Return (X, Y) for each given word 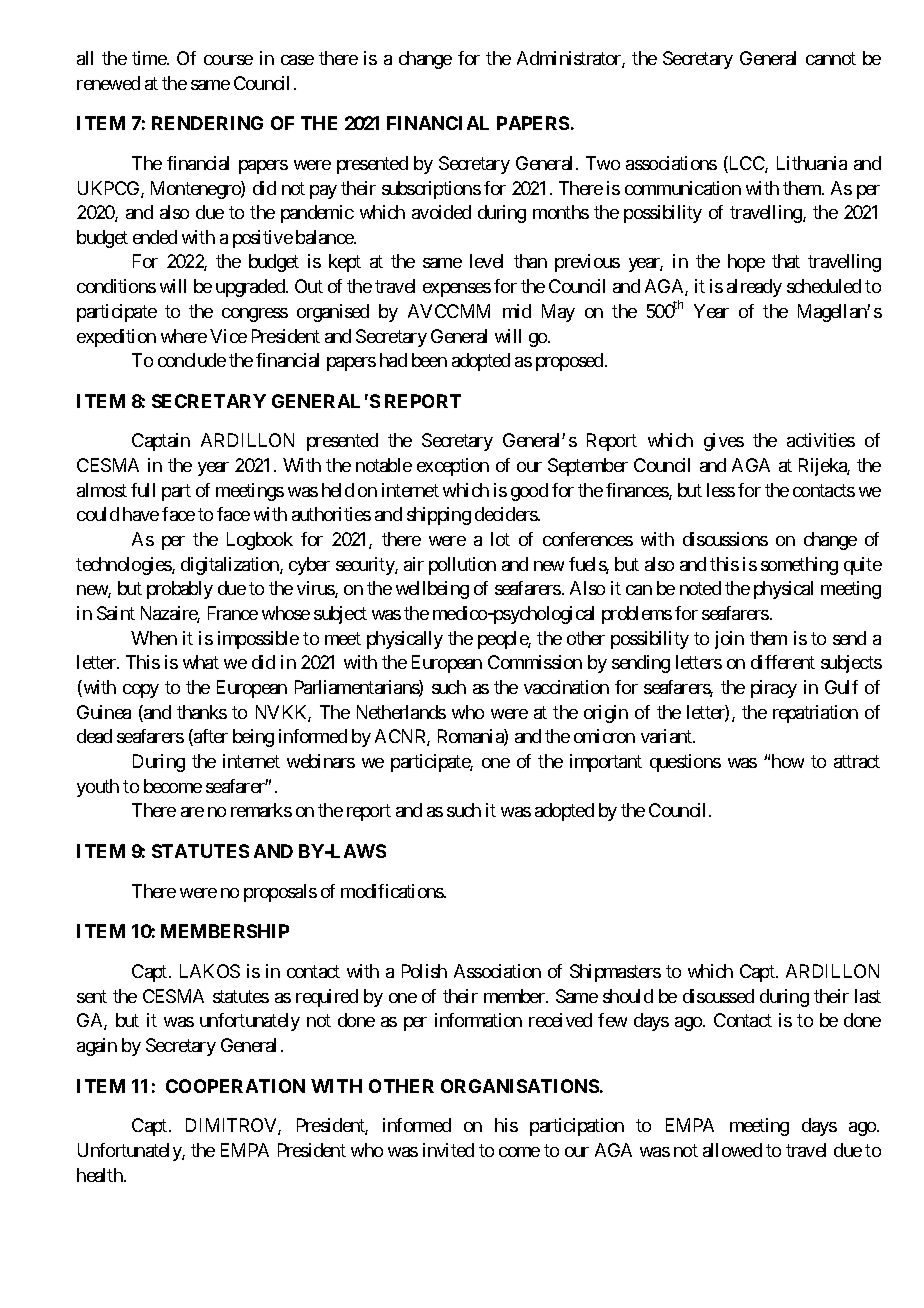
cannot (831, 58)
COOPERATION (235, 1086)
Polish (424, 971)
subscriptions (431, 190)
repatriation (815, 714)
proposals (280, 893)
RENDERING (207, 123)
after (210, 737)
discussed (718, 996)
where (184, 336)
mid (517, 311)
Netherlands (401, 712)
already (754, 288)
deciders (507, 514)
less (721, 490)
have (141, 514)
